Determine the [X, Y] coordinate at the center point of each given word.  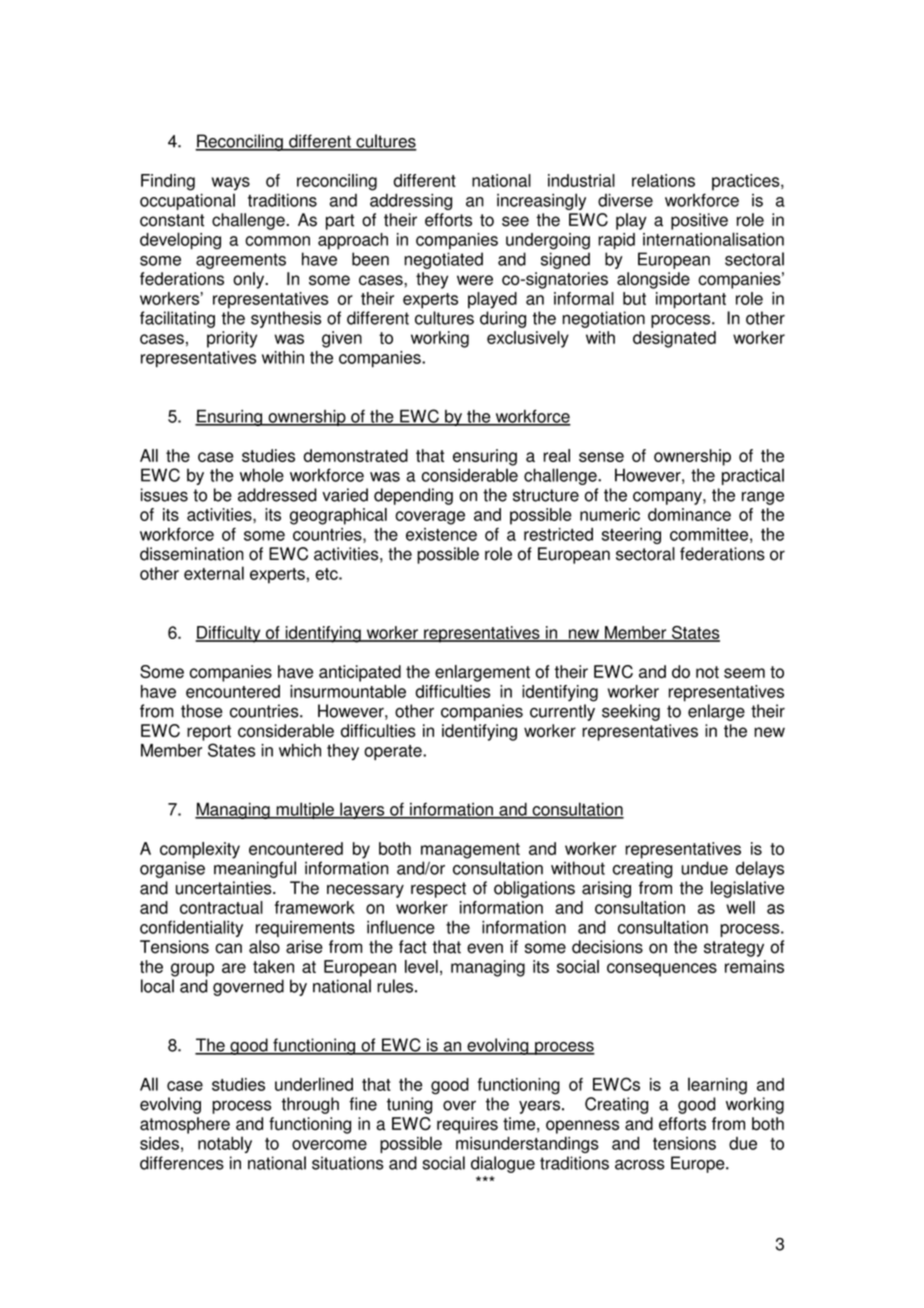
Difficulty [229, 634]
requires [467, 1125]
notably [225, 1144]
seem [744, 673]
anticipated [360, 673]
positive [699, 221]
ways [231, 184]
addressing [411, 201]
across [640, 1165]
